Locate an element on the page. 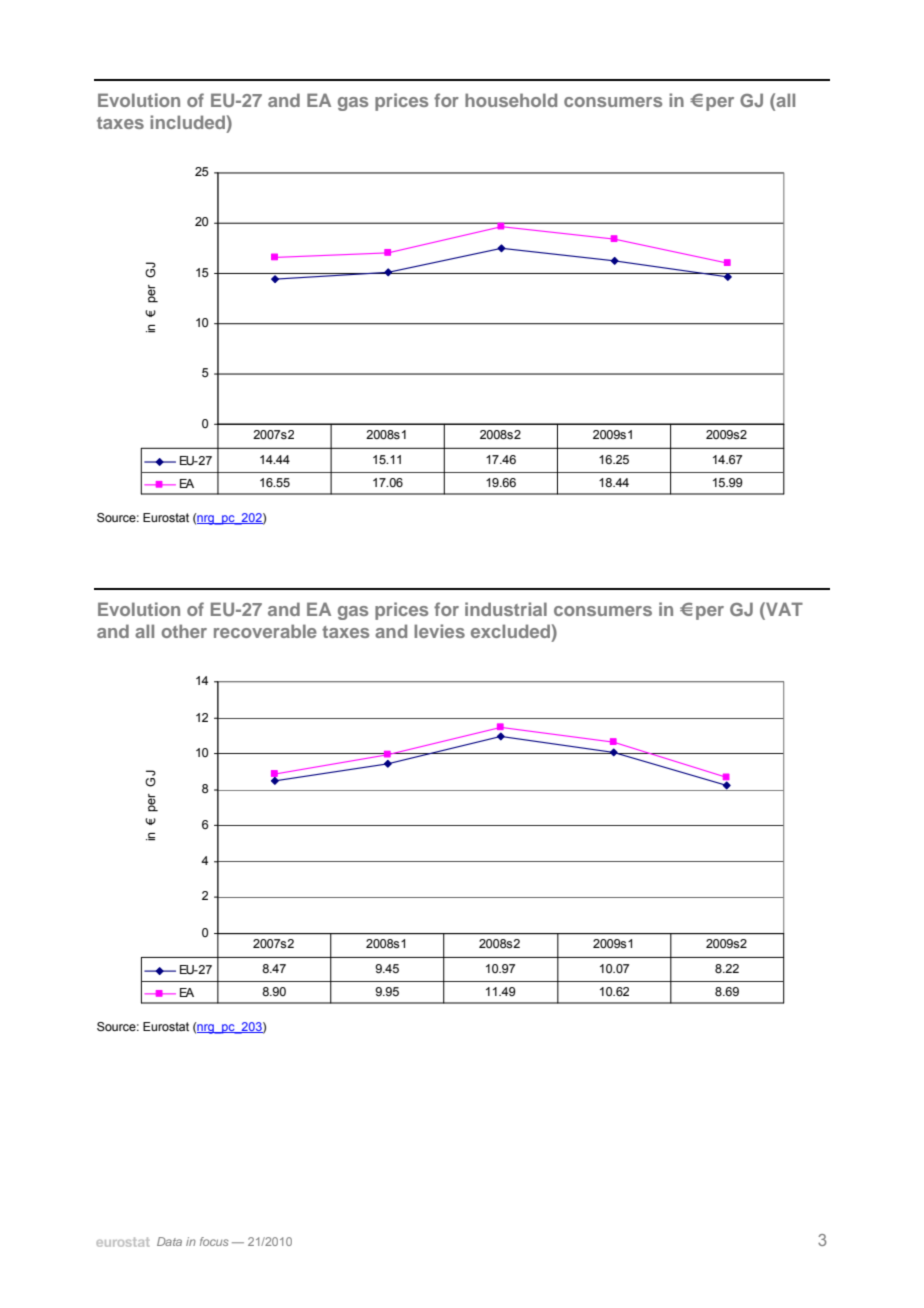 The width and height of the image is (924, 1308). other is located at coordinates (184, 631).
